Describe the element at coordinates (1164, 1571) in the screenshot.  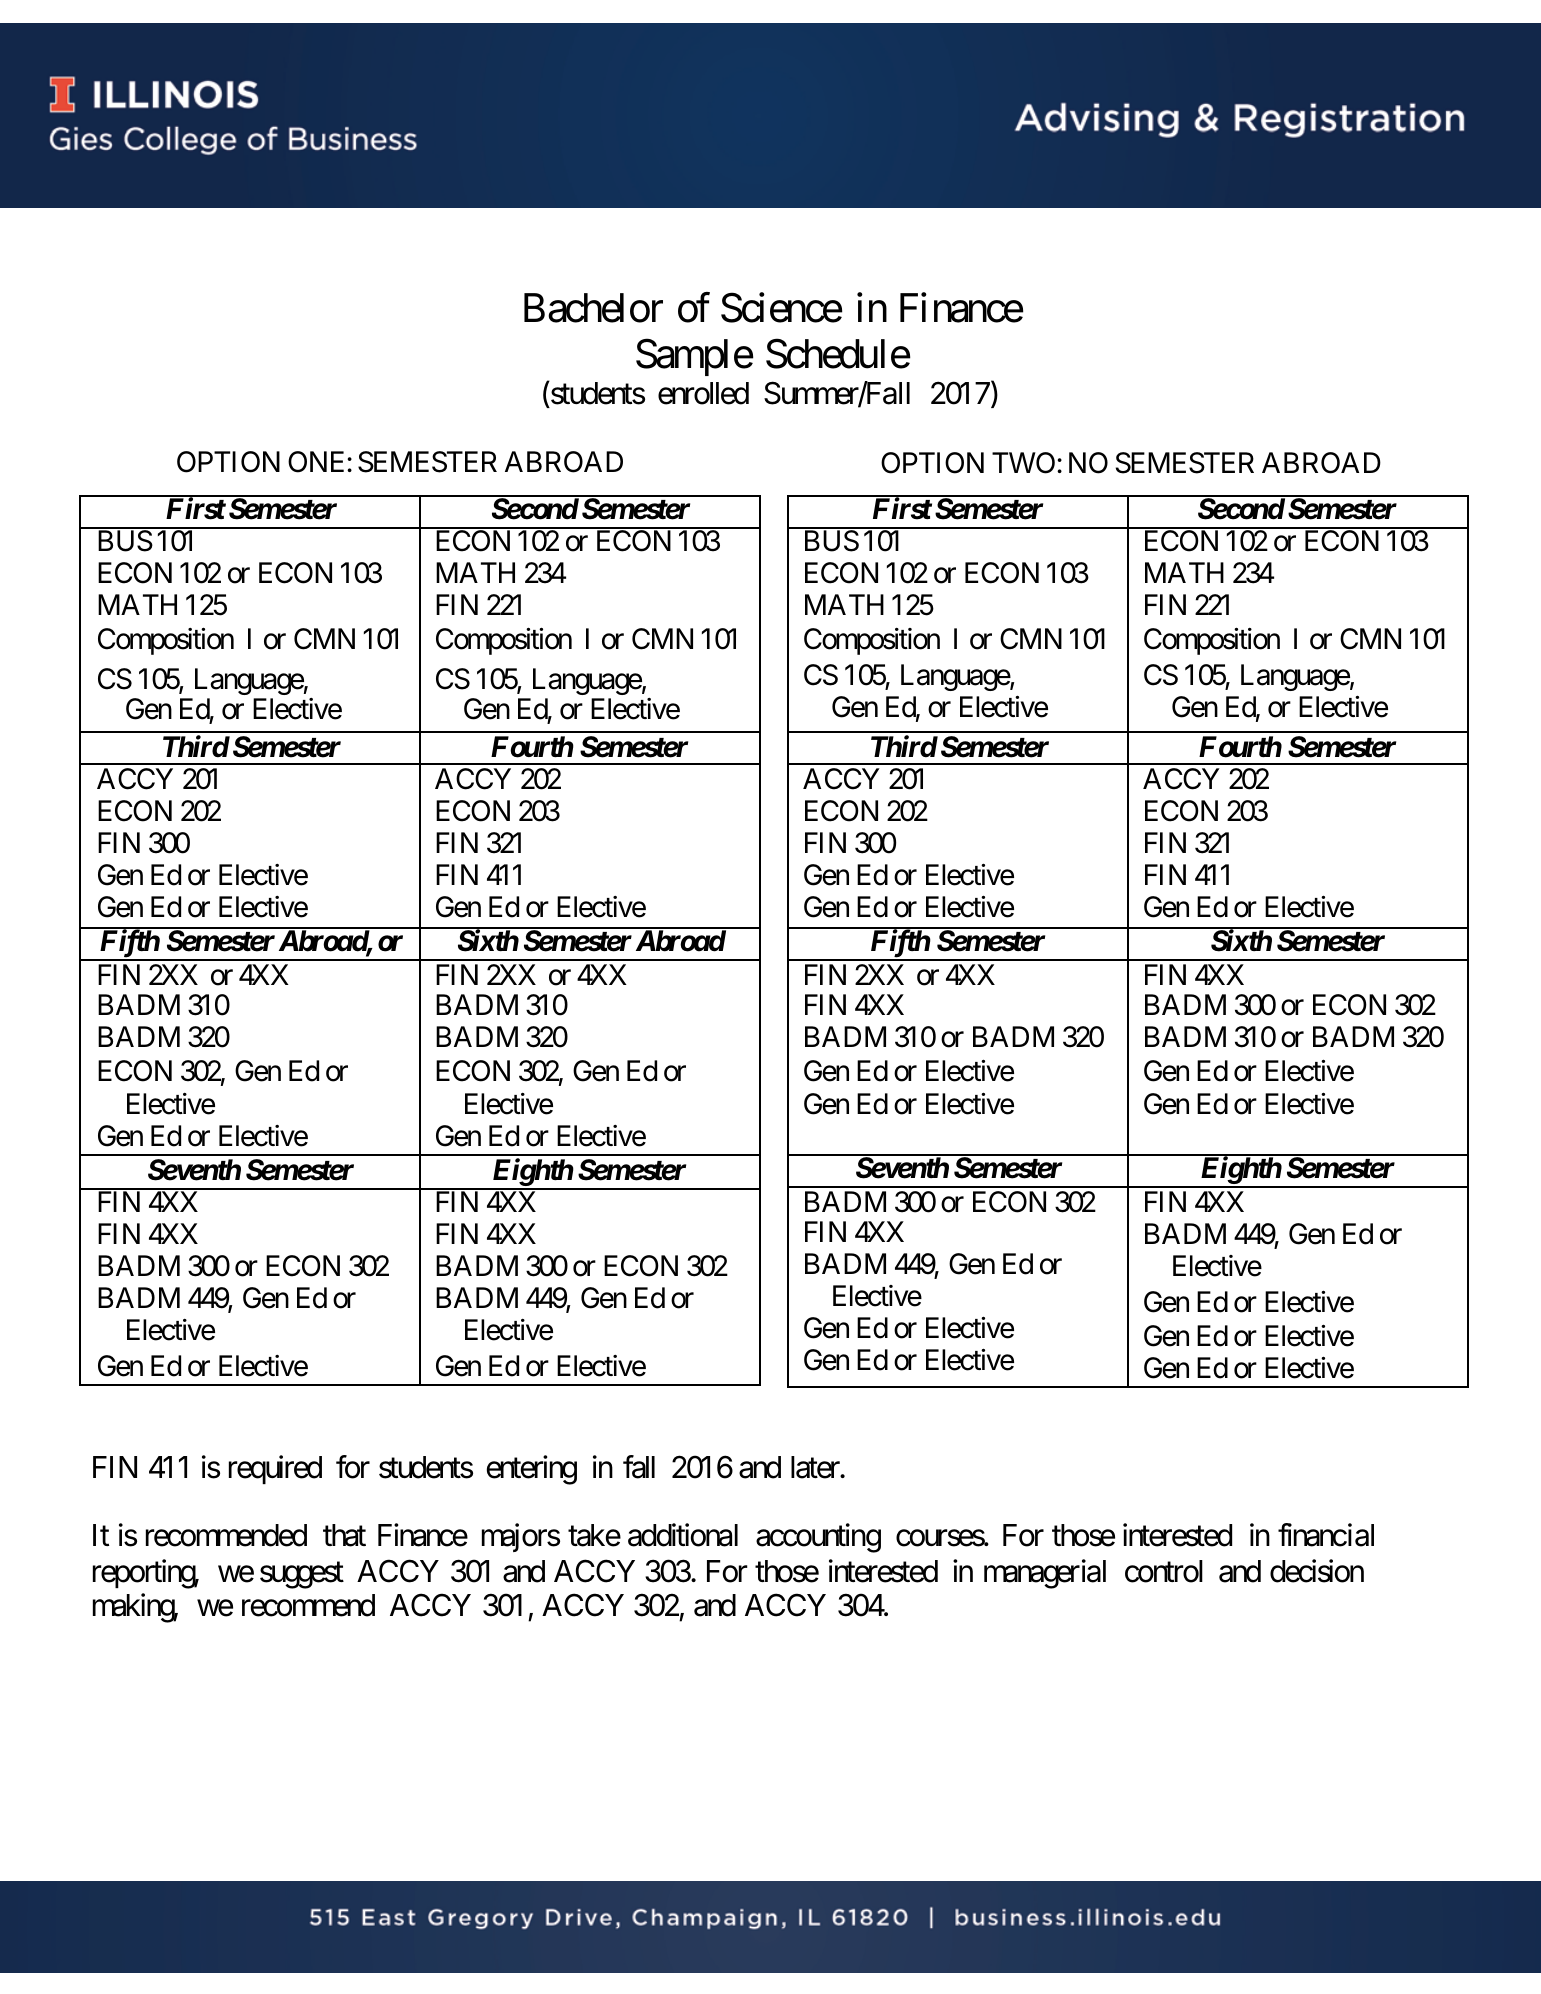
I see `control` at that location.
